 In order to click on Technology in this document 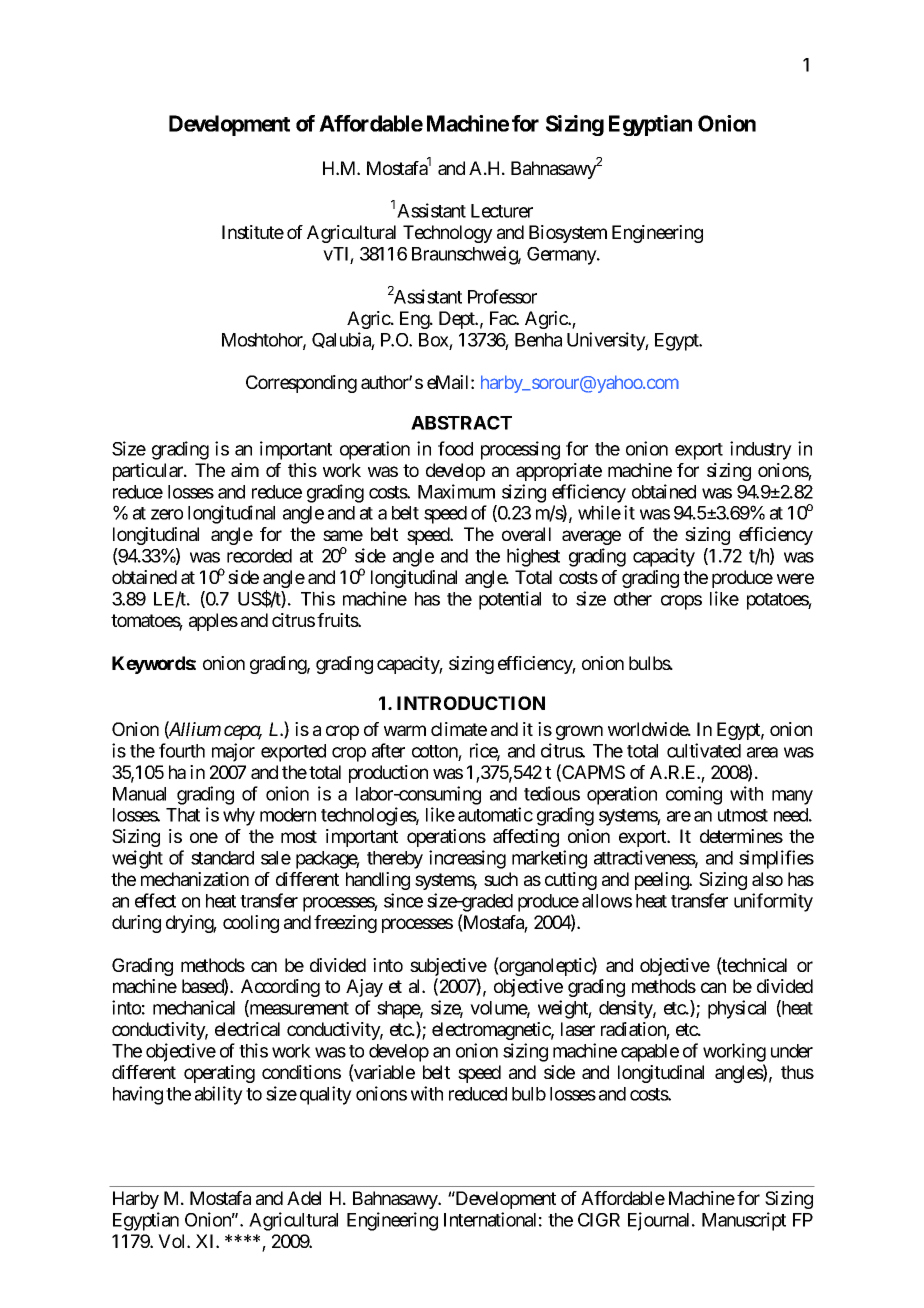, I will do `click(448, 234)`.
